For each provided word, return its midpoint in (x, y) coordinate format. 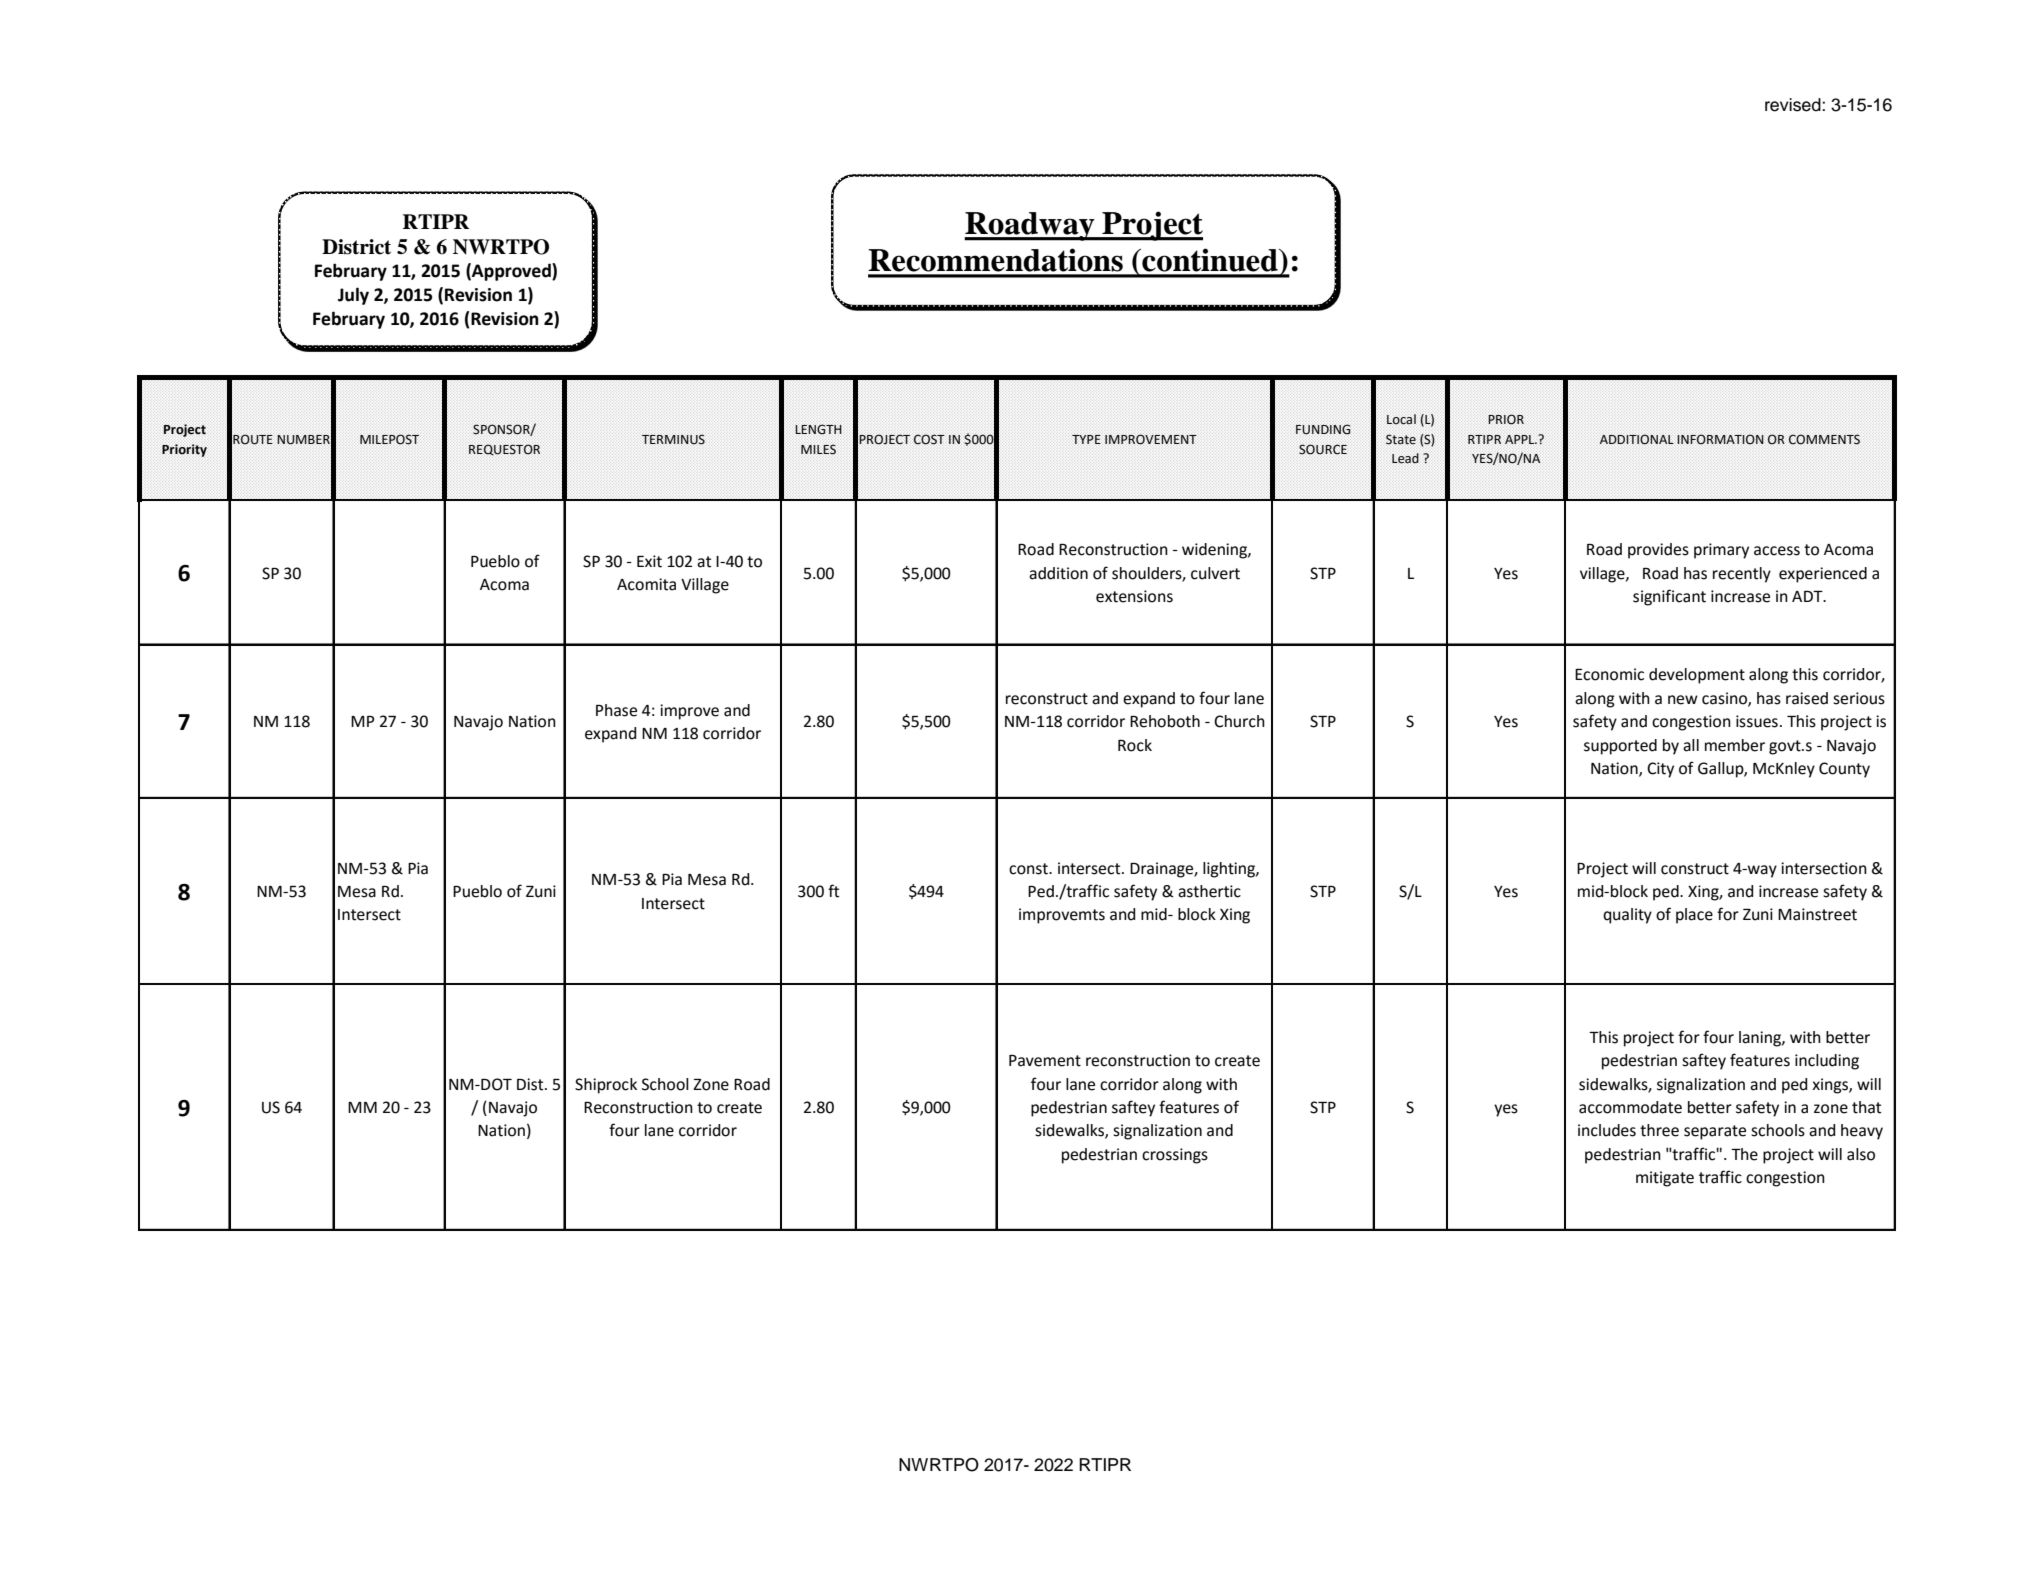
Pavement (1045, 1061)
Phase (616, 710)
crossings (1175, 1156)
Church (1239, 721)
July (353, 296)
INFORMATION (1720, 439)
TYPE (1086, 439)
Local (1401, 419)
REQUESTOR (504, 449)
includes (1607, 1130)
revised (1794, 105)
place (1694, 916)
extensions (1134, 596)
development (1697, 676)
